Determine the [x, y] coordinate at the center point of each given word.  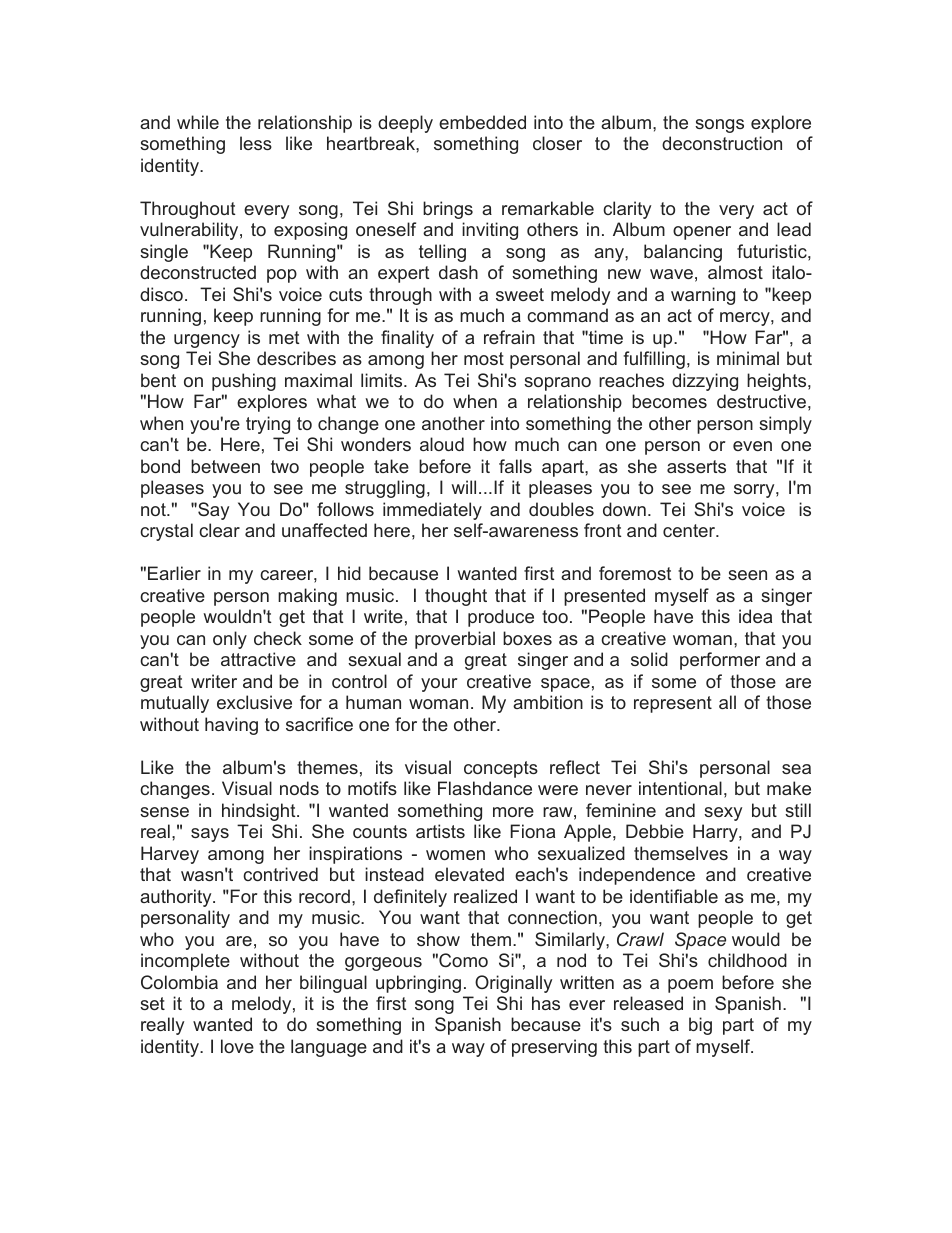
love [237, 1046]
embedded [482, 122]
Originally [513, 984]
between [225, 466]
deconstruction [722, 143]
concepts [501, 769]
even [752, 446]
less [256, 143]
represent [673, 704]
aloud [442, 444]
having [231, 726]
